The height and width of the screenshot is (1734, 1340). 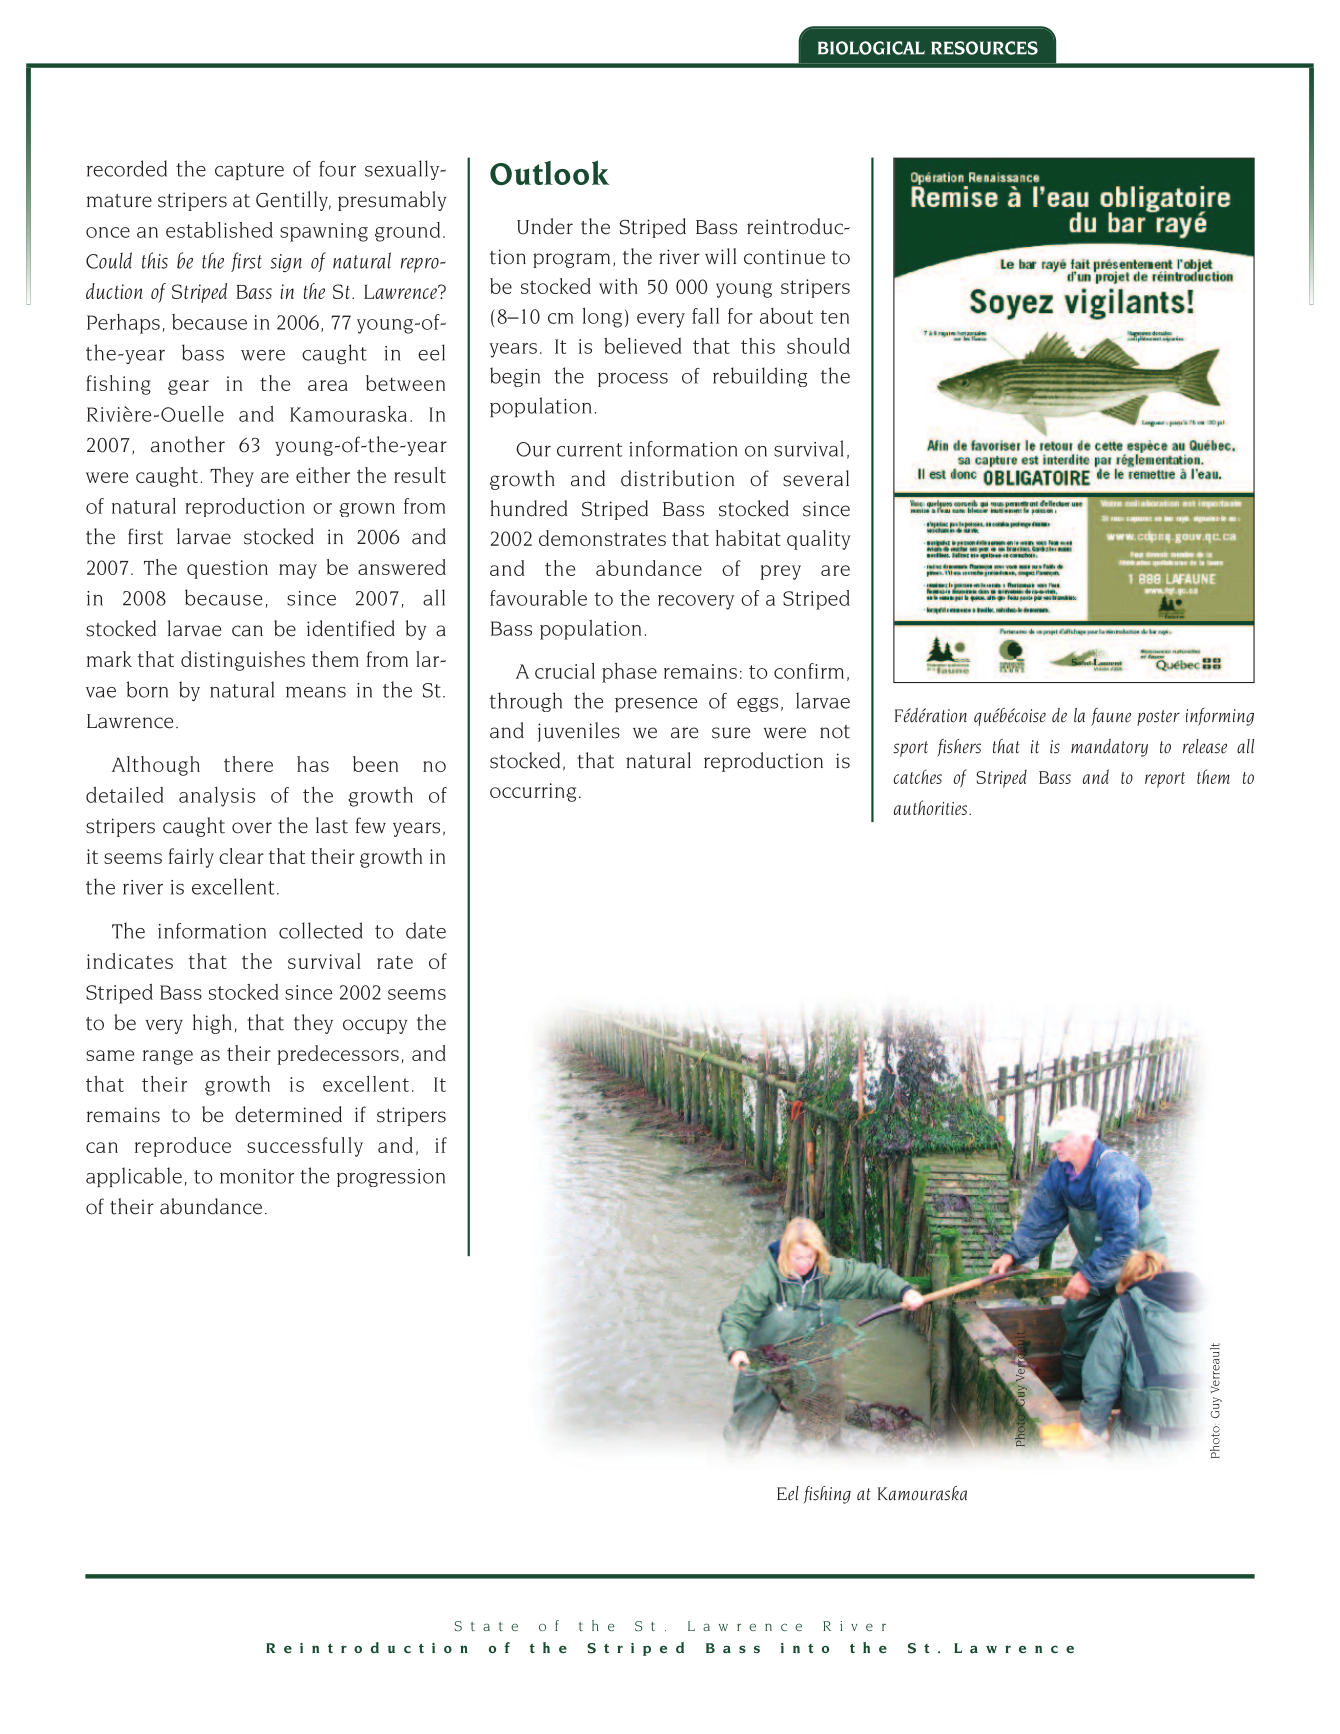 I want to click on Outlook, so click(x=550, y=172).
